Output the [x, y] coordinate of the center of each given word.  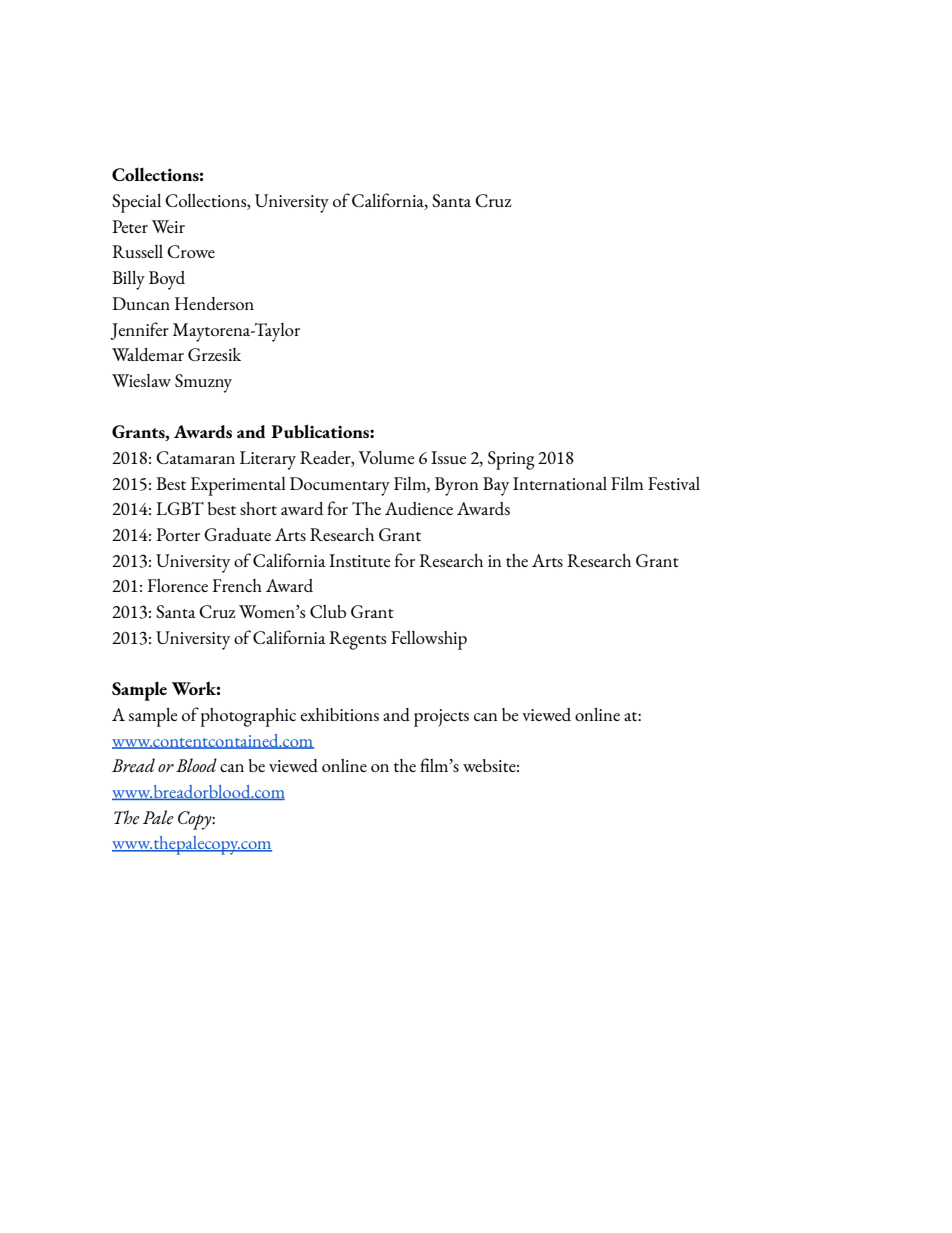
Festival [674, 483]
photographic [248, 717]
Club [328, 611]
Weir [168, 226]
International [560, 483]
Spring [511, 460]
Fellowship [429, 640]
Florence [177, 585]
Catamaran [195, 457]
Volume [386, 457]
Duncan [141, 303]
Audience [419, 508]
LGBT [180, 508]
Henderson [214, 303]
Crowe [191, 251]
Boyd [167, 280]
